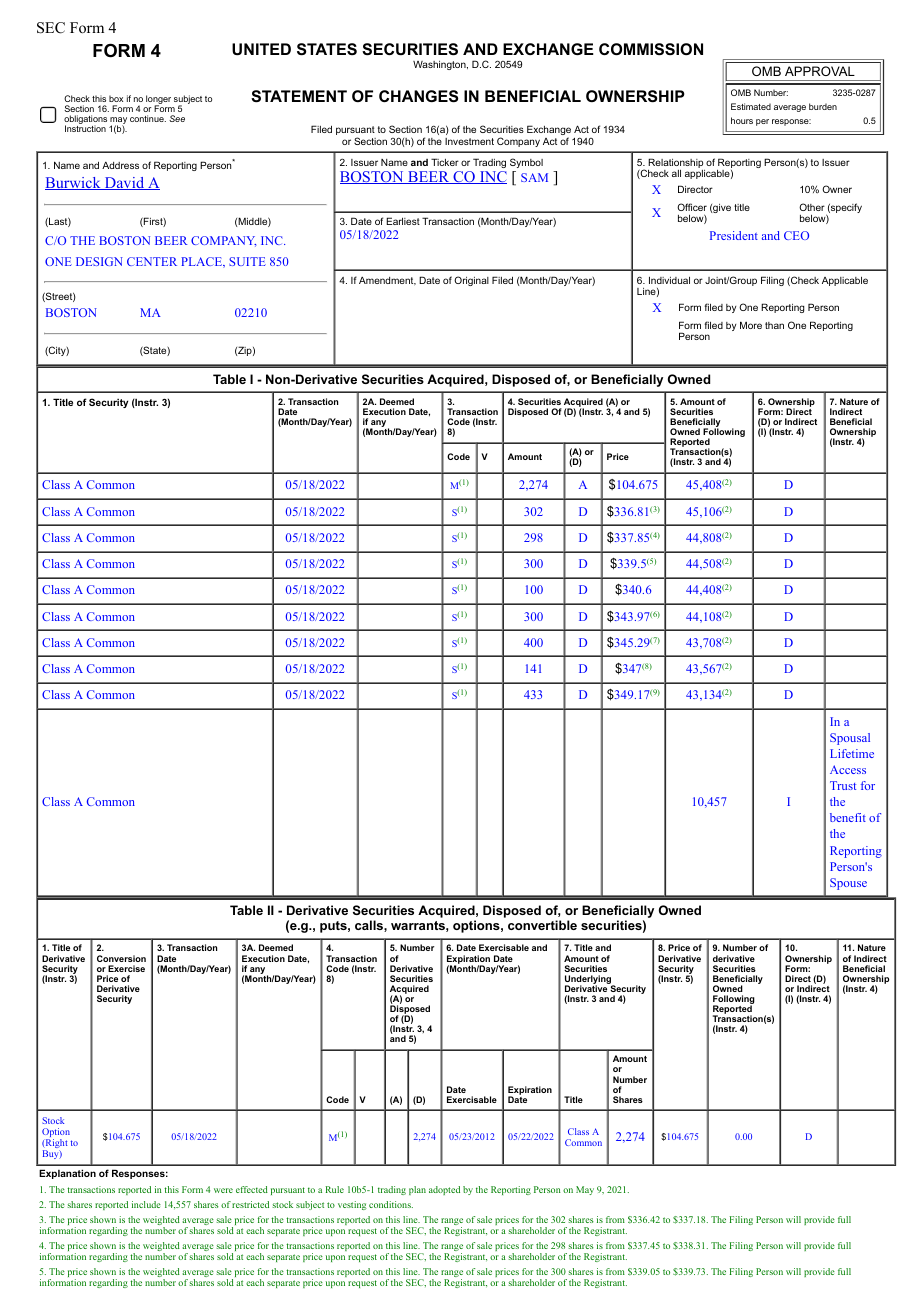  Describe the element at coordinates (444, 1190) in the screenshot. I see `adopted` at that location.
